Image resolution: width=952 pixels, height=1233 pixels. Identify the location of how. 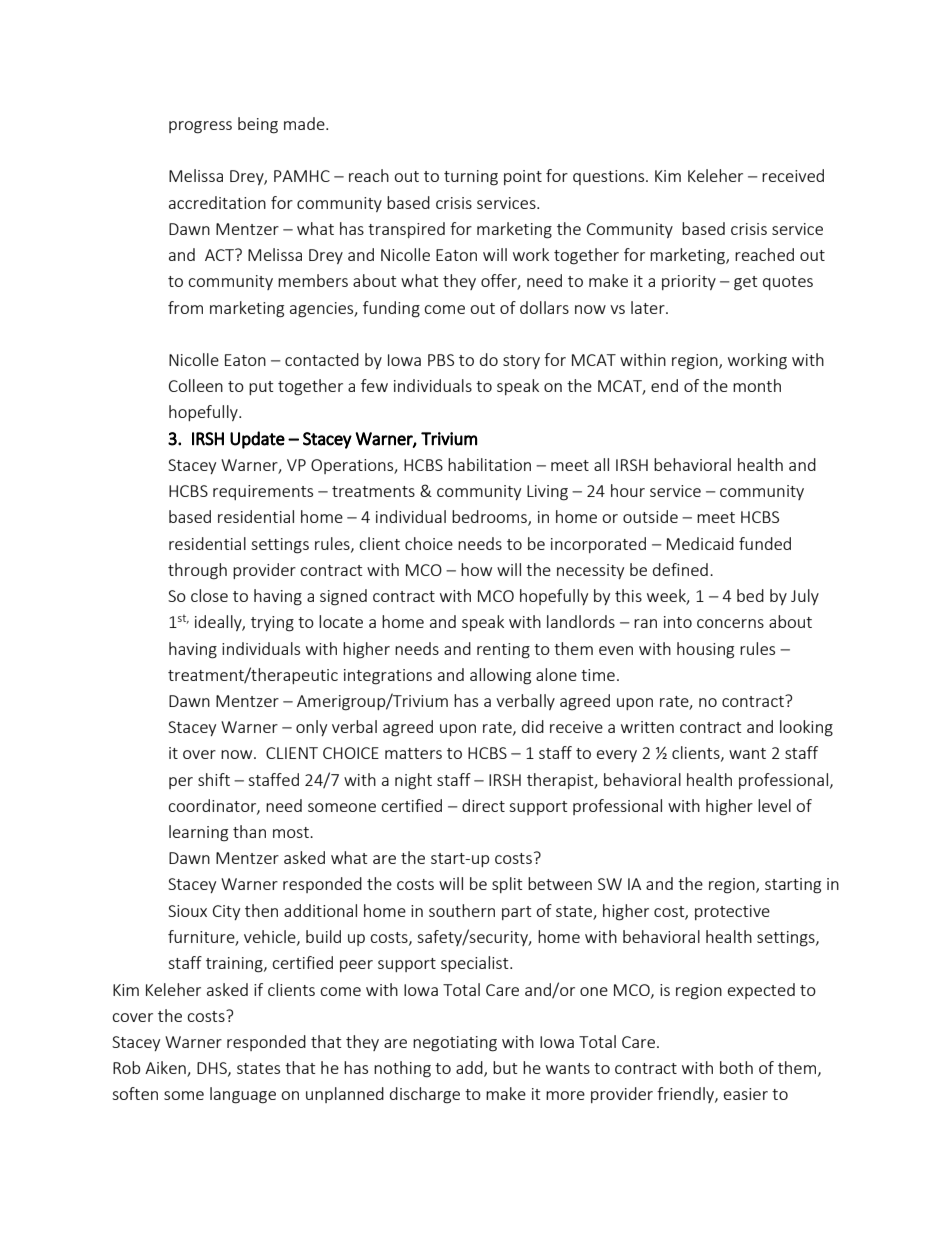
(476, 569).
